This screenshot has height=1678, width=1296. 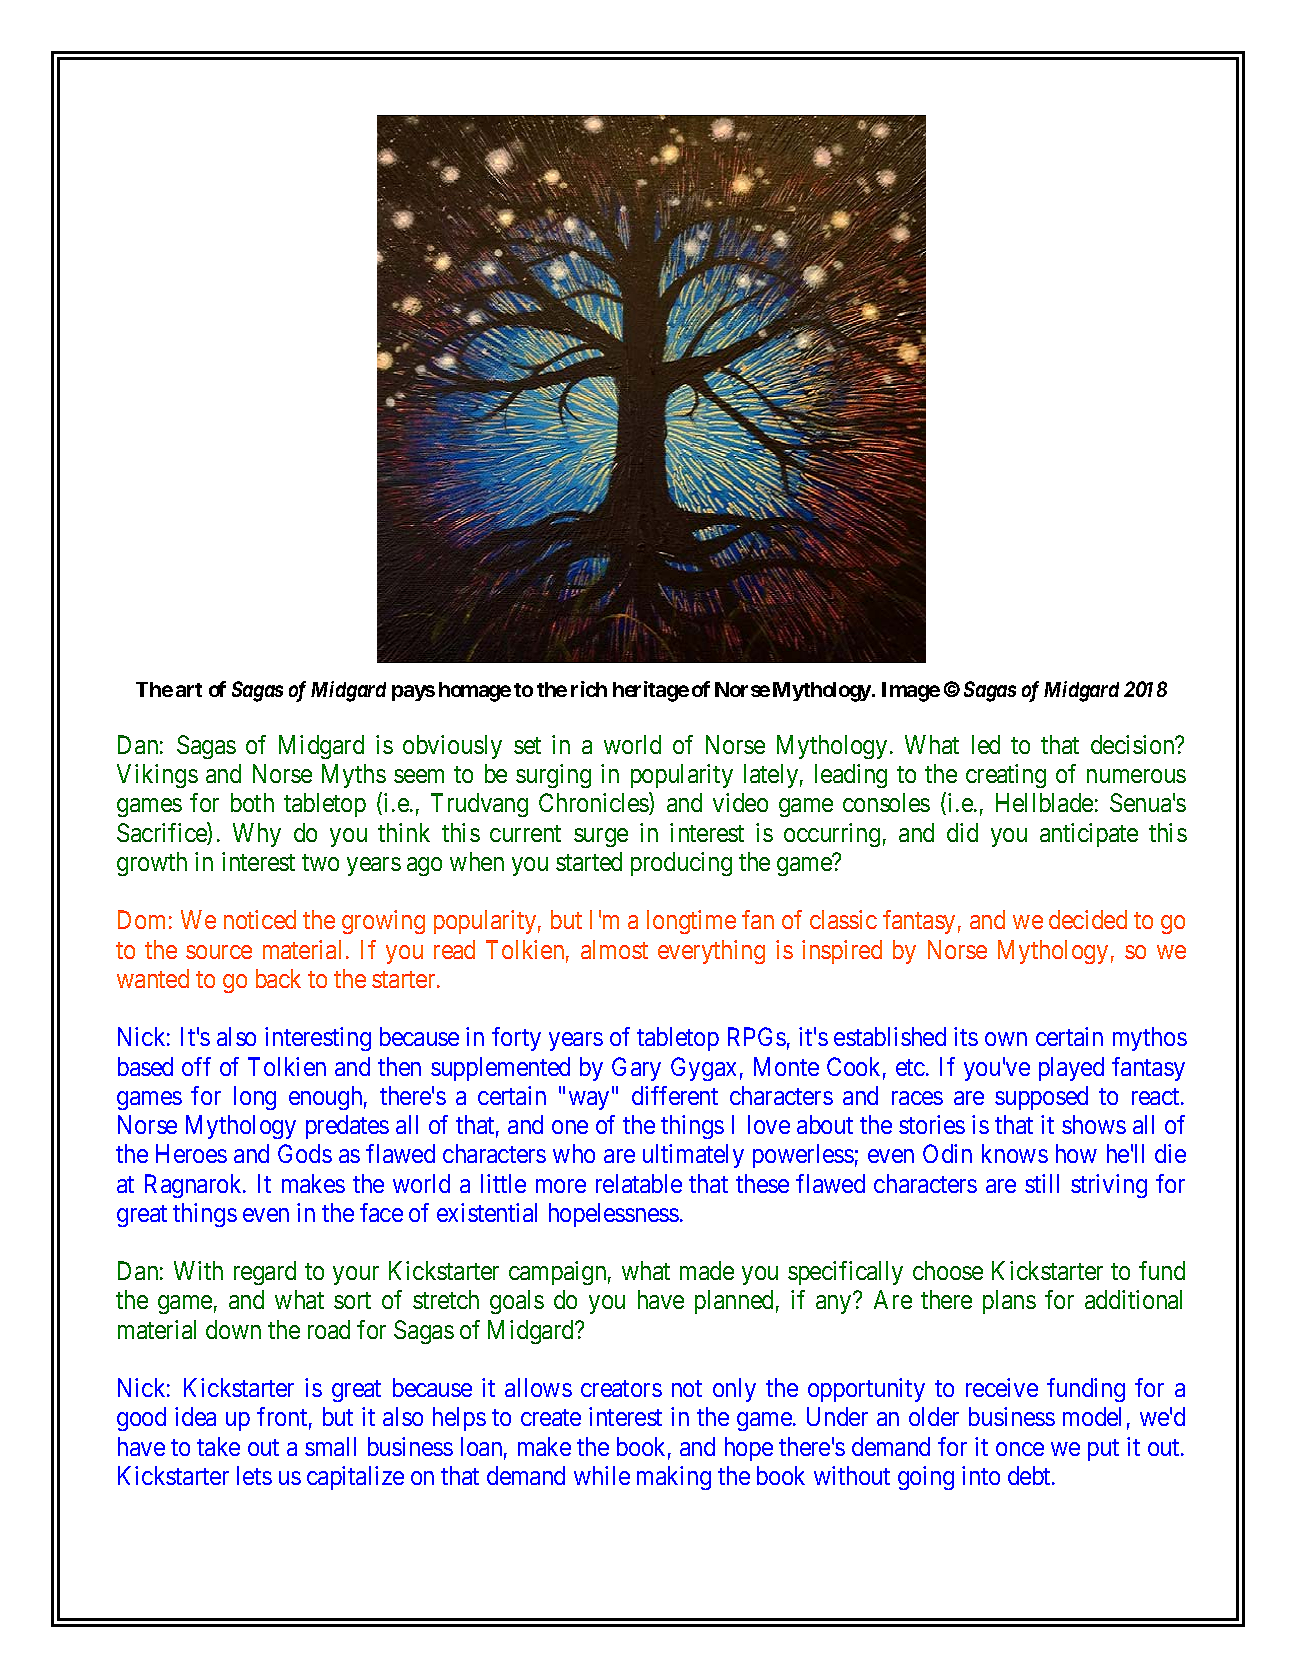 What do you see at coordinates (260, 919) in the screenshot?
I see `noticed` at bounding box center [260, 919].
